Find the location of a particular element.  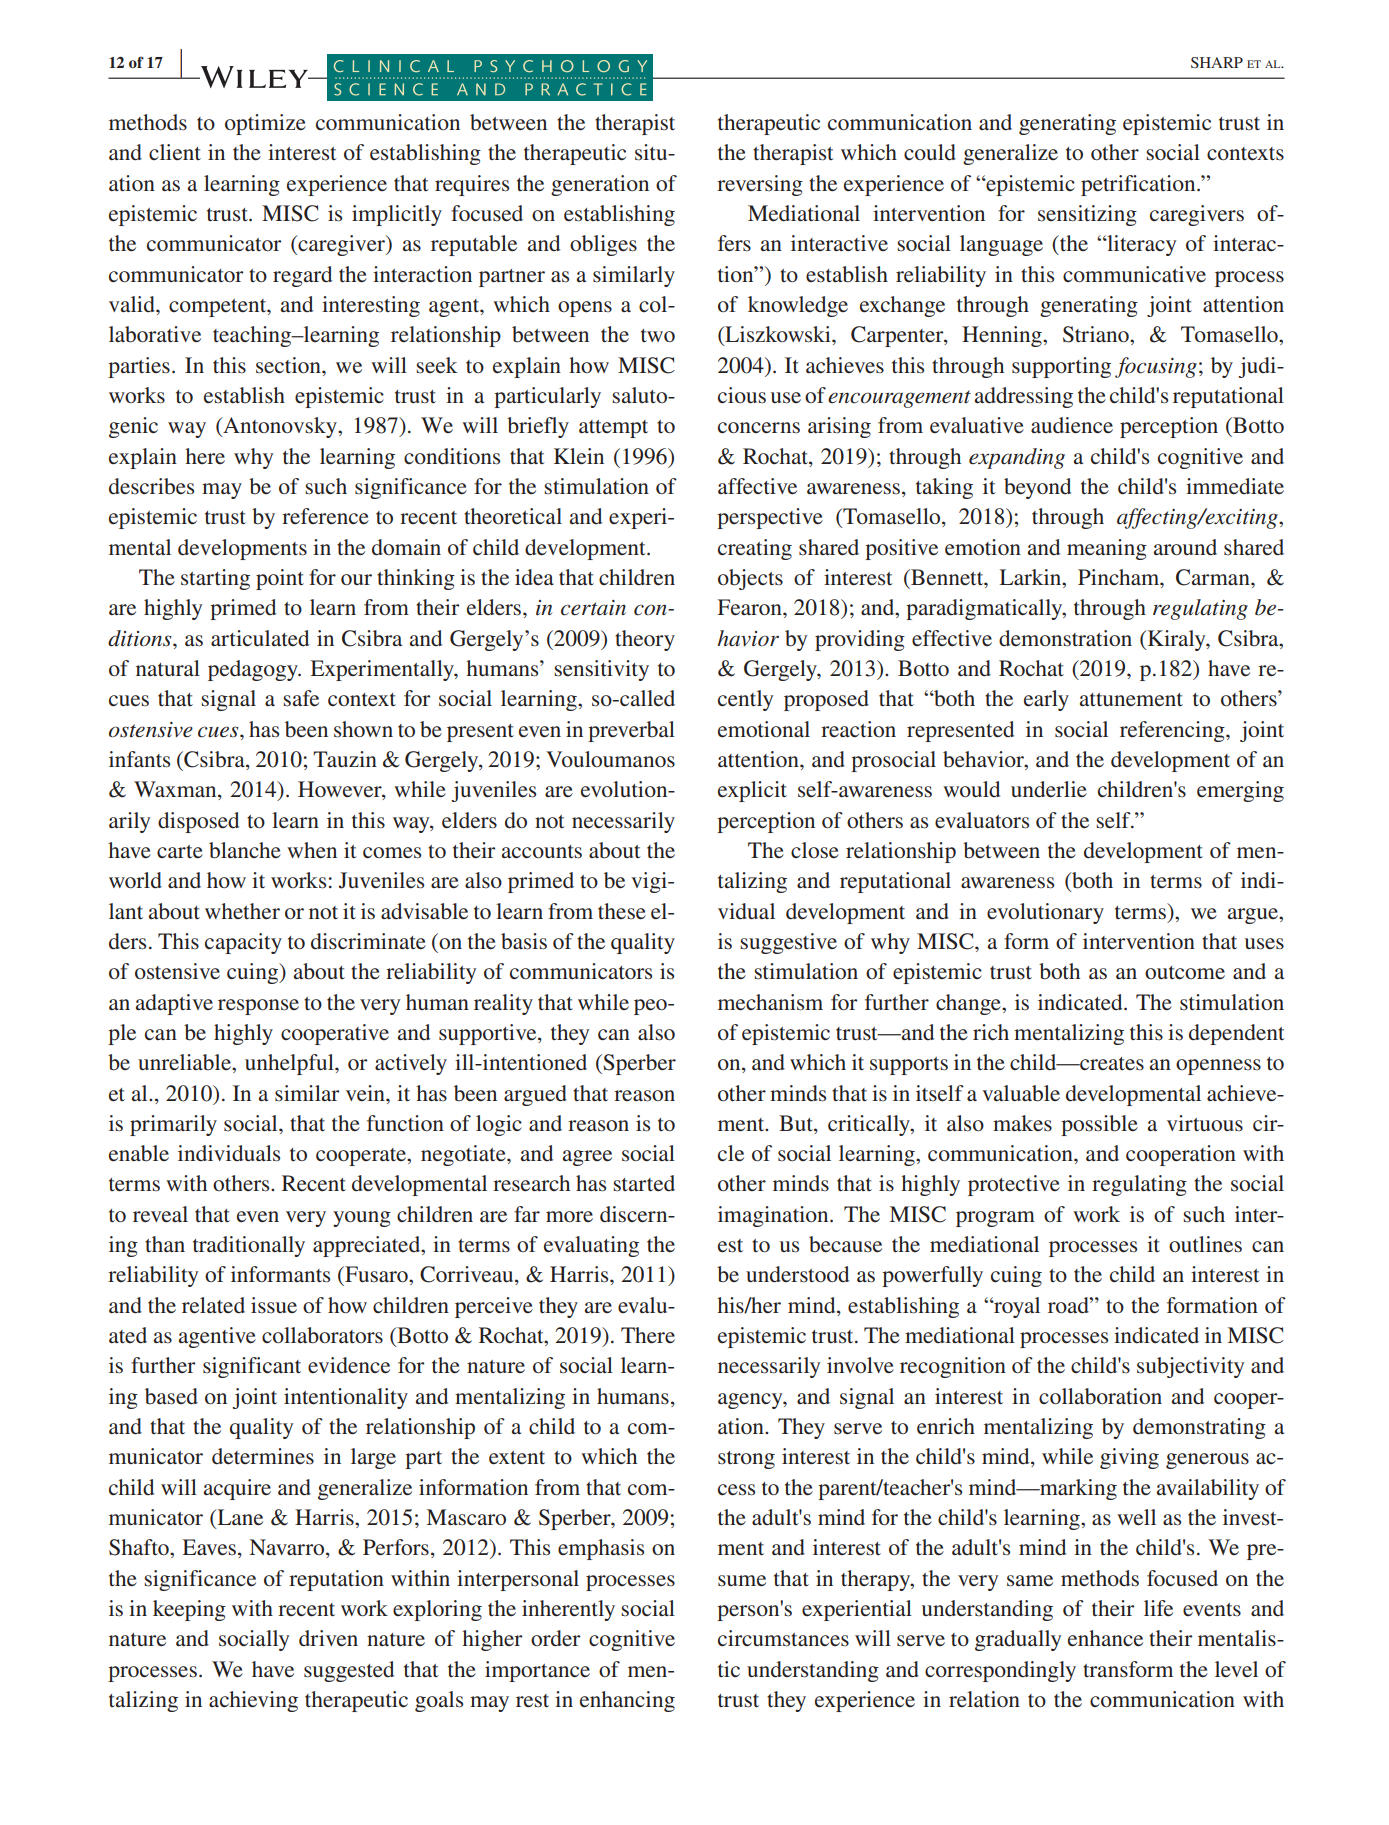

circumstances is located at coordinates (783, 1638).
